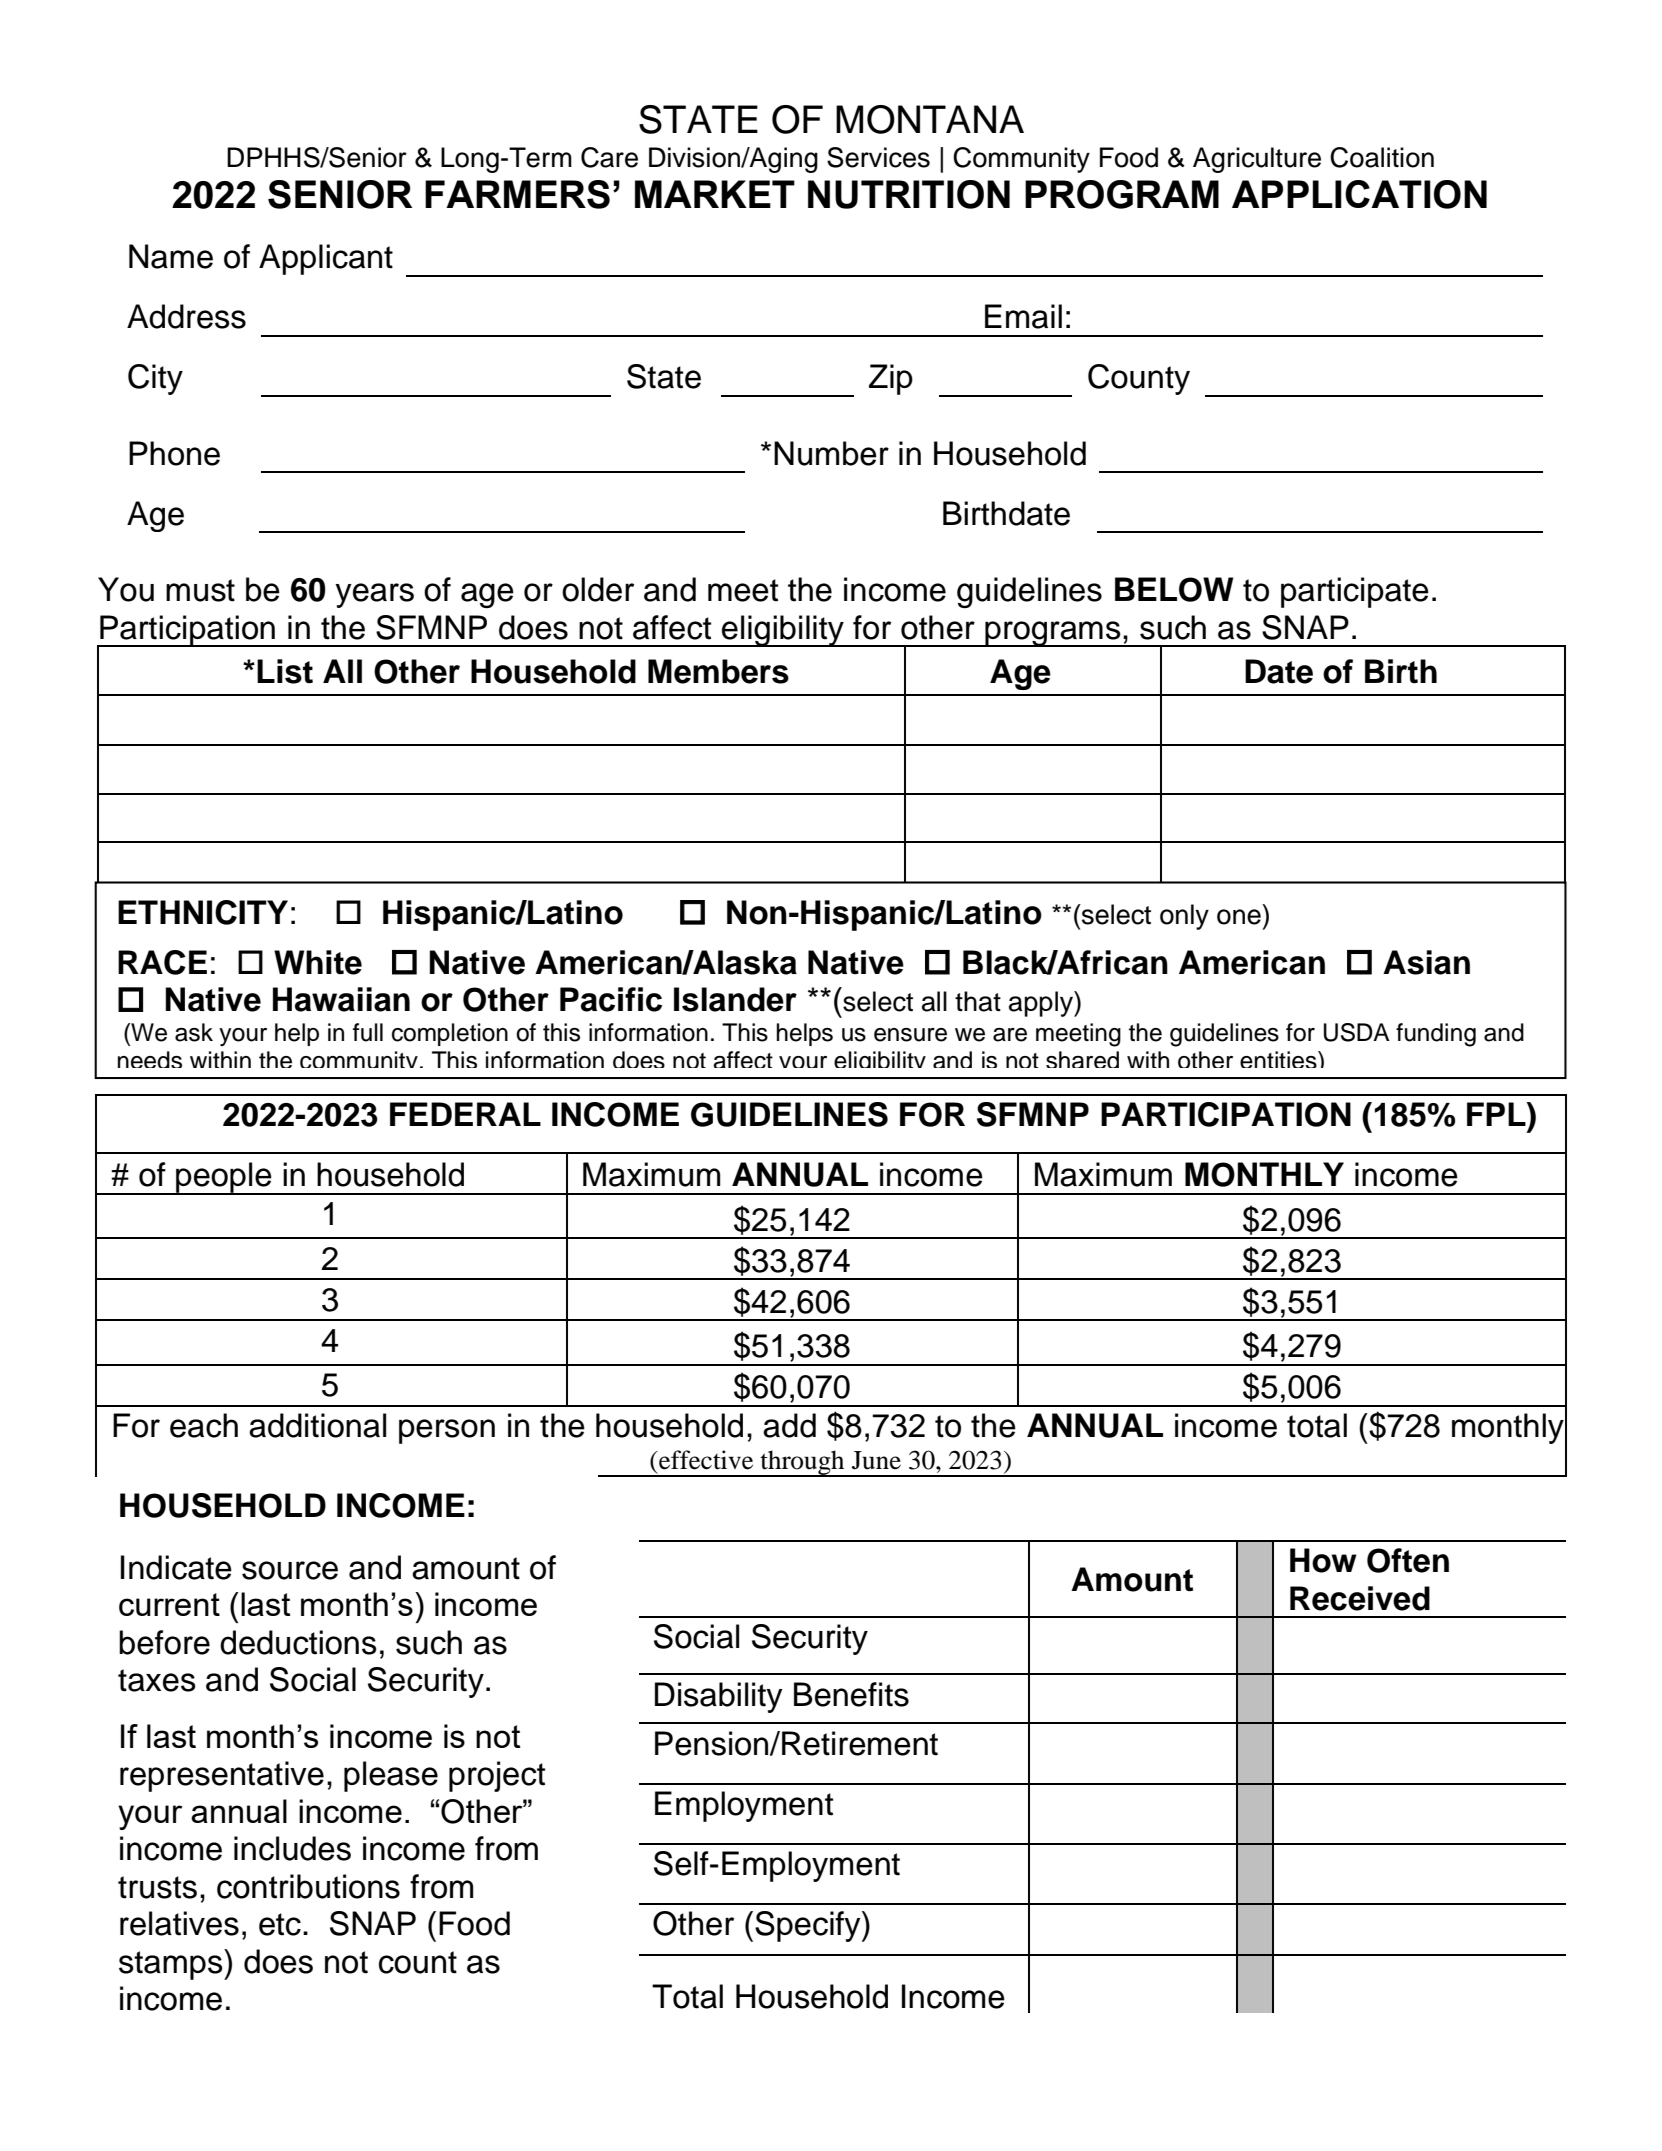 The height and width of the screenshot is (2151, 1662). What do you see at coordinates (308, 1886) in the screenshot?
I see `contributions` at bounding box center [308, 1886].
